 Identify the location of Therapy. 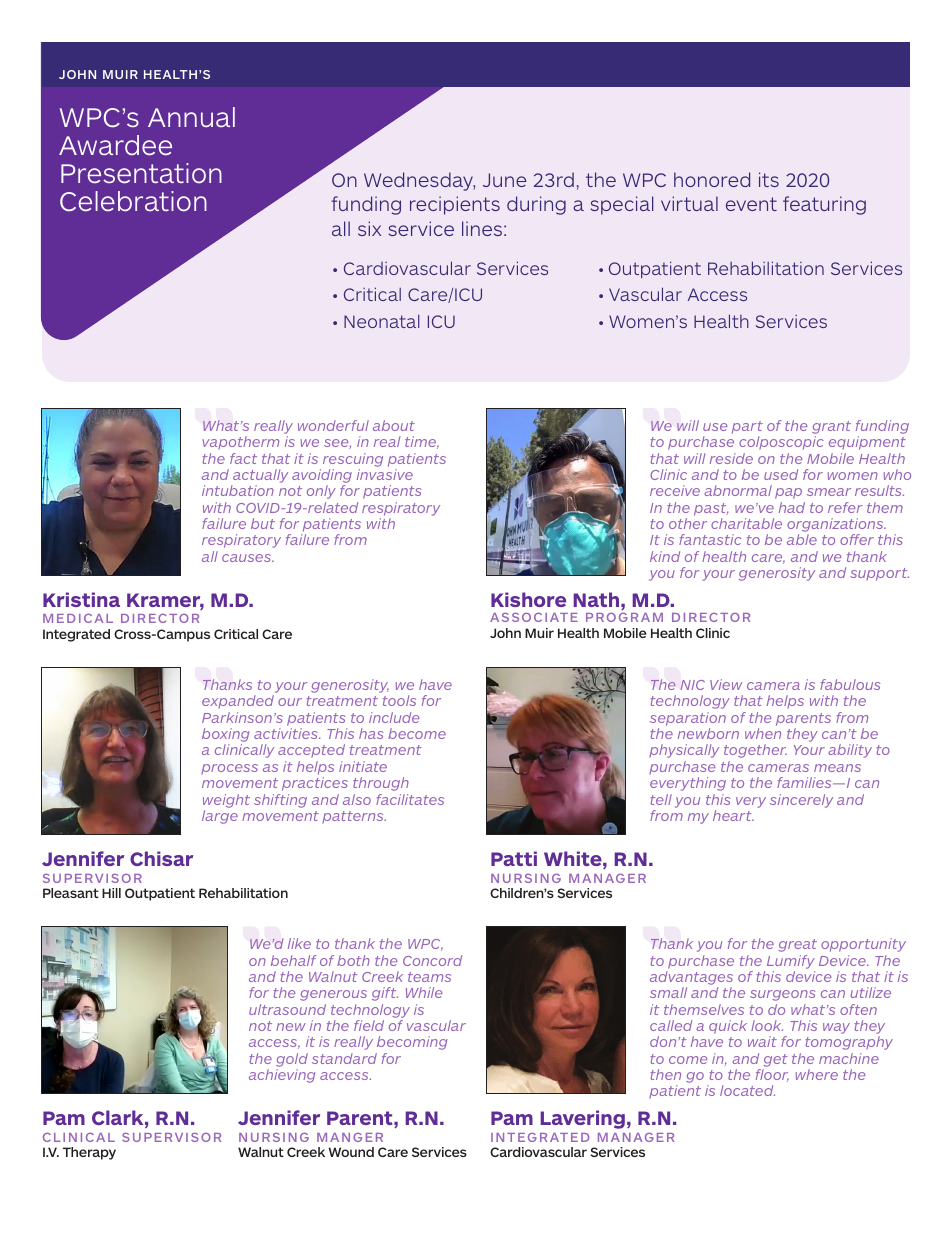
(89, 1153).
